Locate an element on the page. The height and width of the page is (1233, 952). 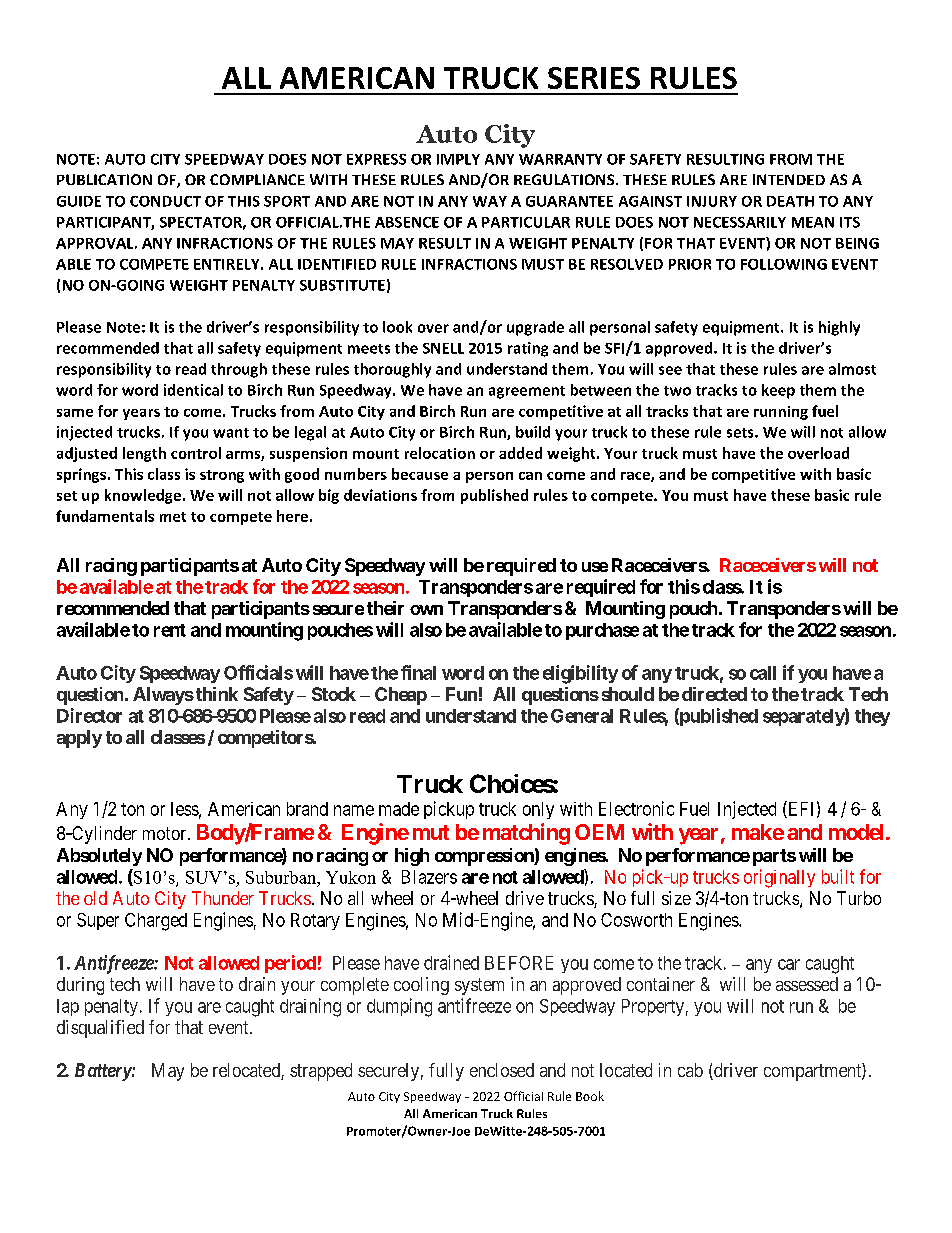
directed is located at coordinates (714, 694).
